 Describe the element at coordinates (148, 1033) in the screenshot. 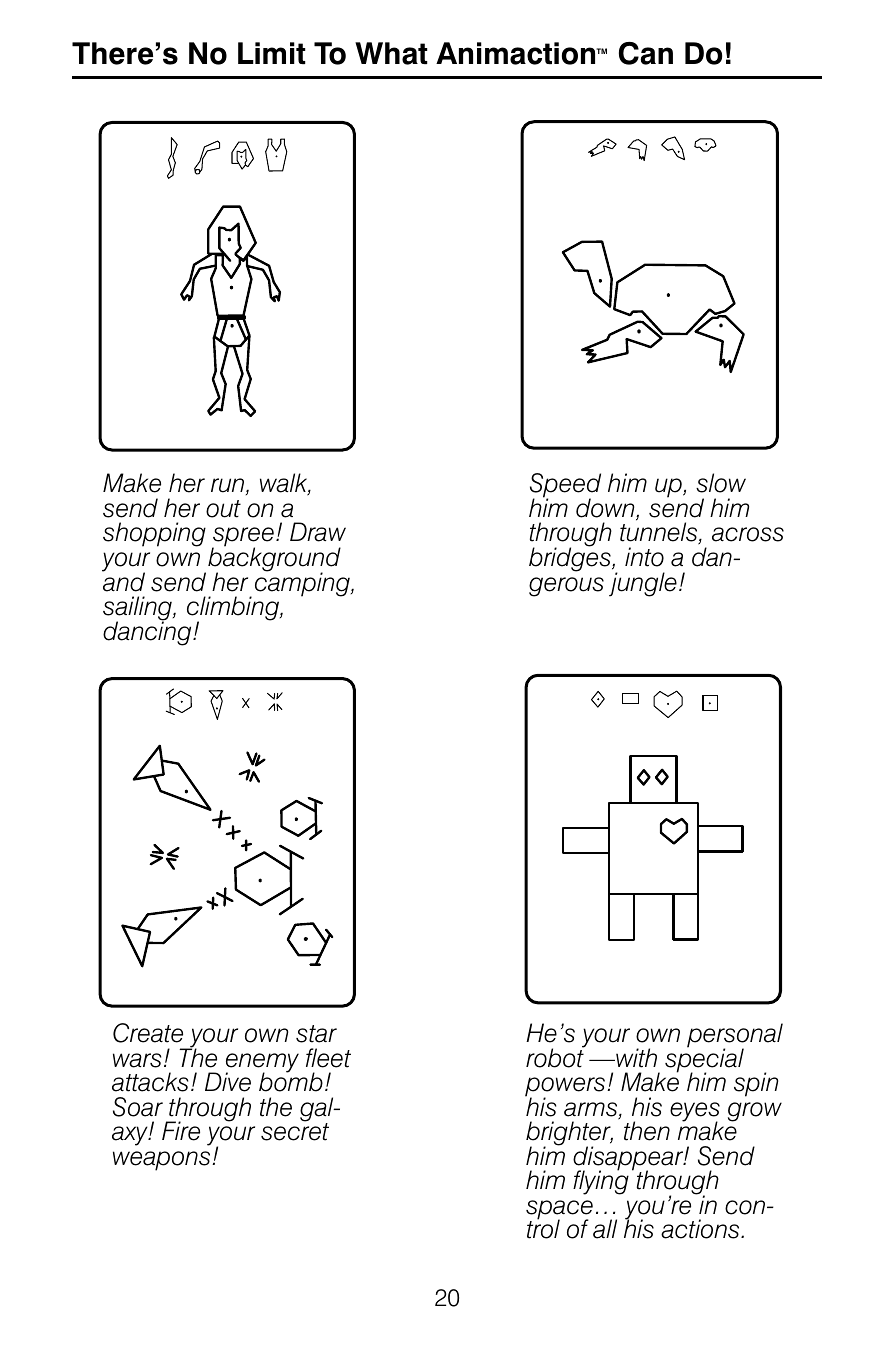

I see `Create` at that location.
